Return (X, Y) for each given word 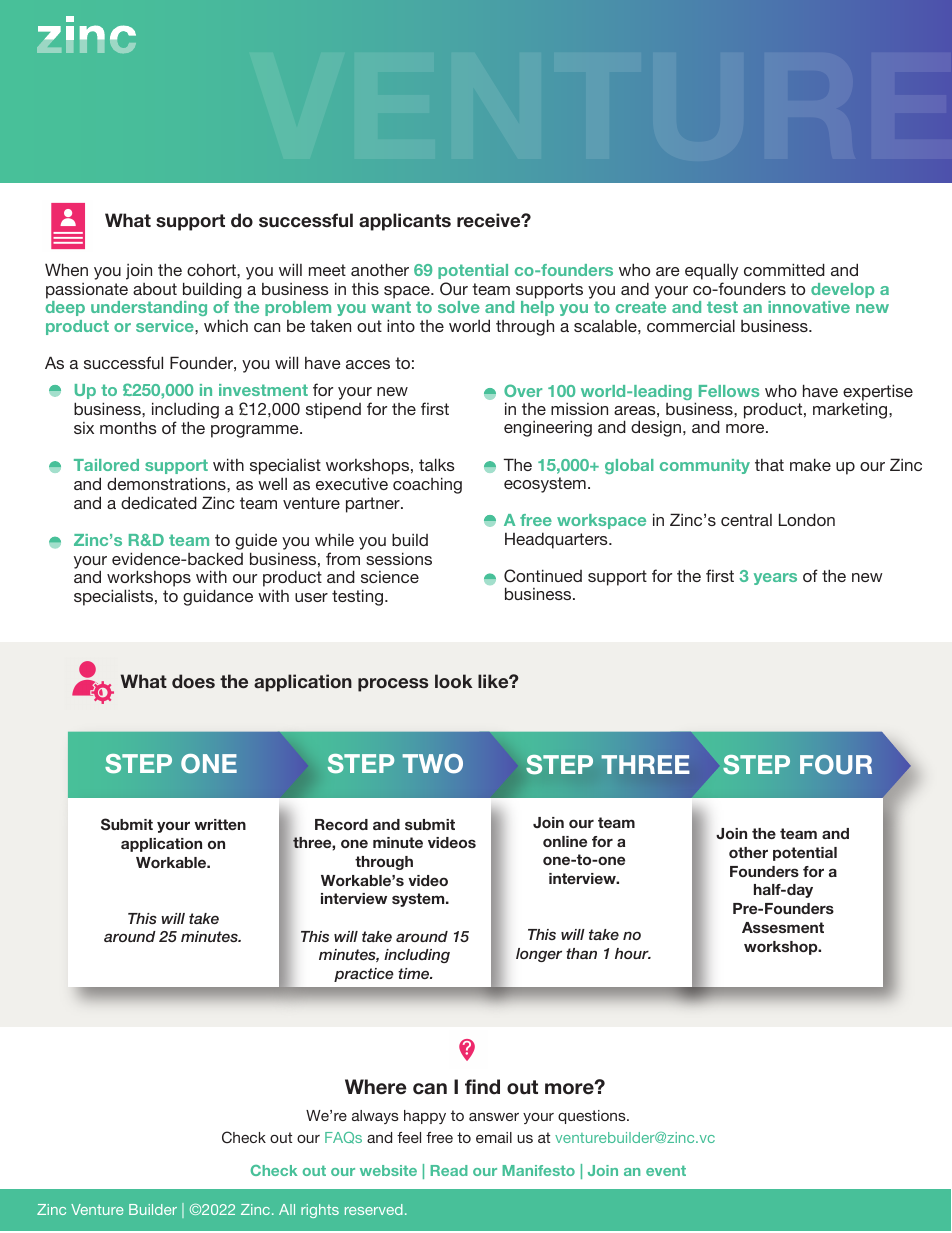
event (666, 1170)
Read (449, 1170)
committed (784, 269)
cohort (212, 270)
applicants (405, 222)
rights (320, 1211)
